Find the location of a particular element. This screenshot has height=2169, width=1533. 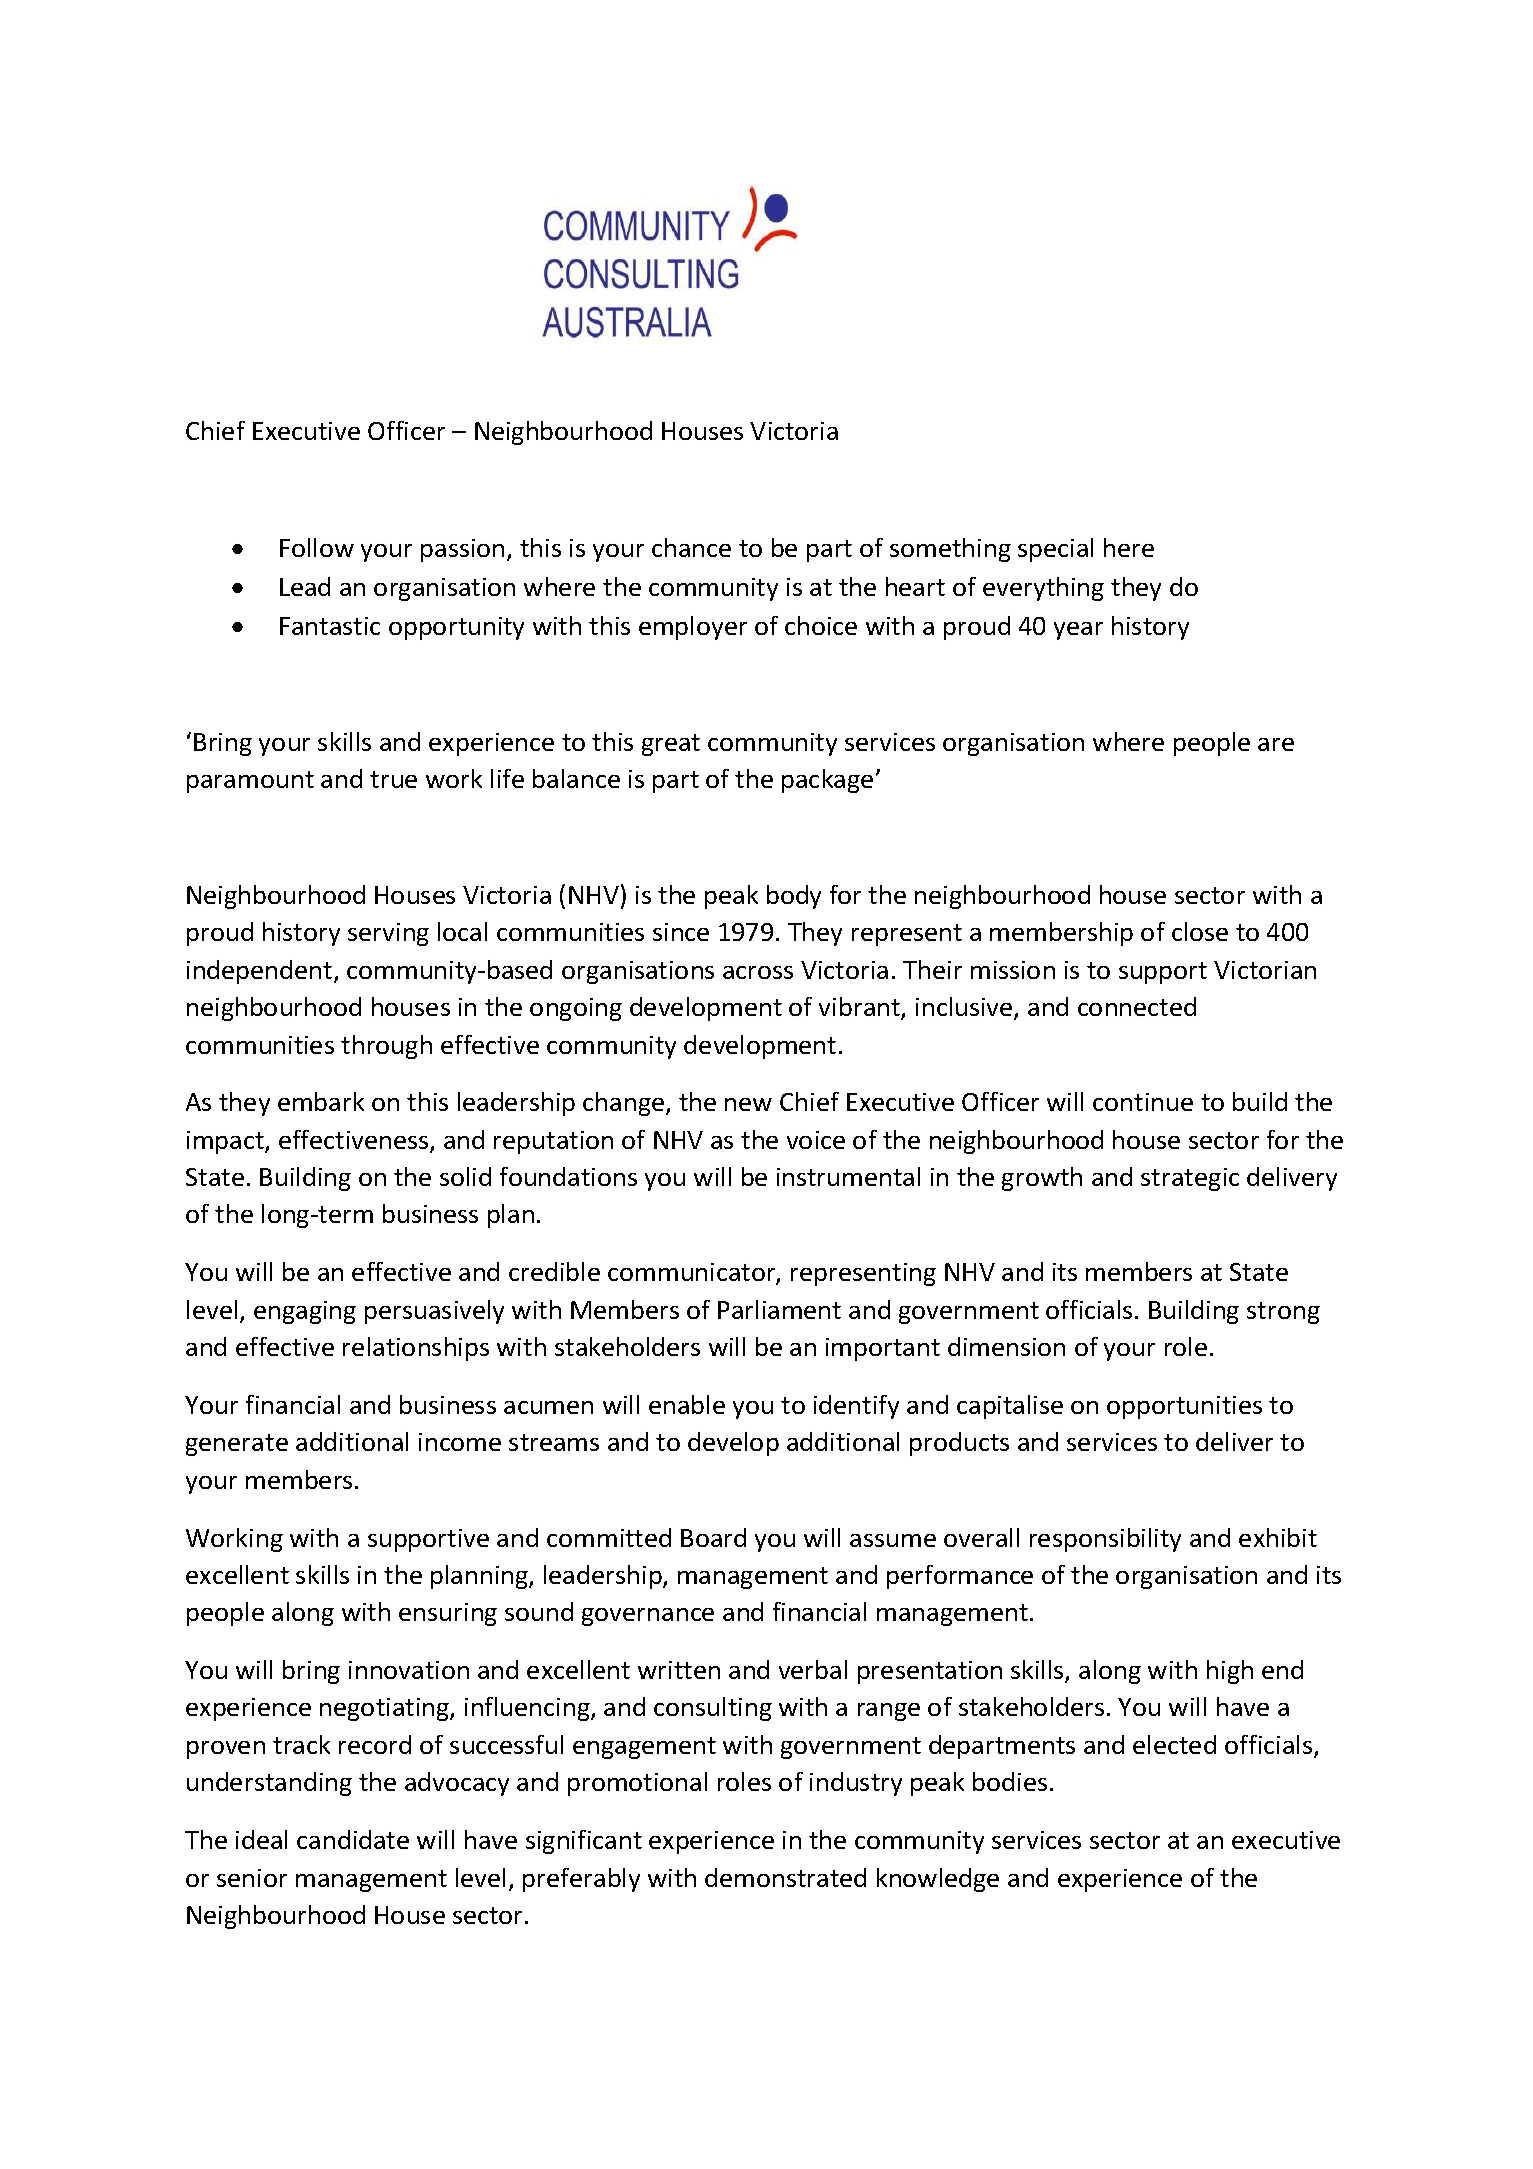

close is located at coordinates (1200, 931).
